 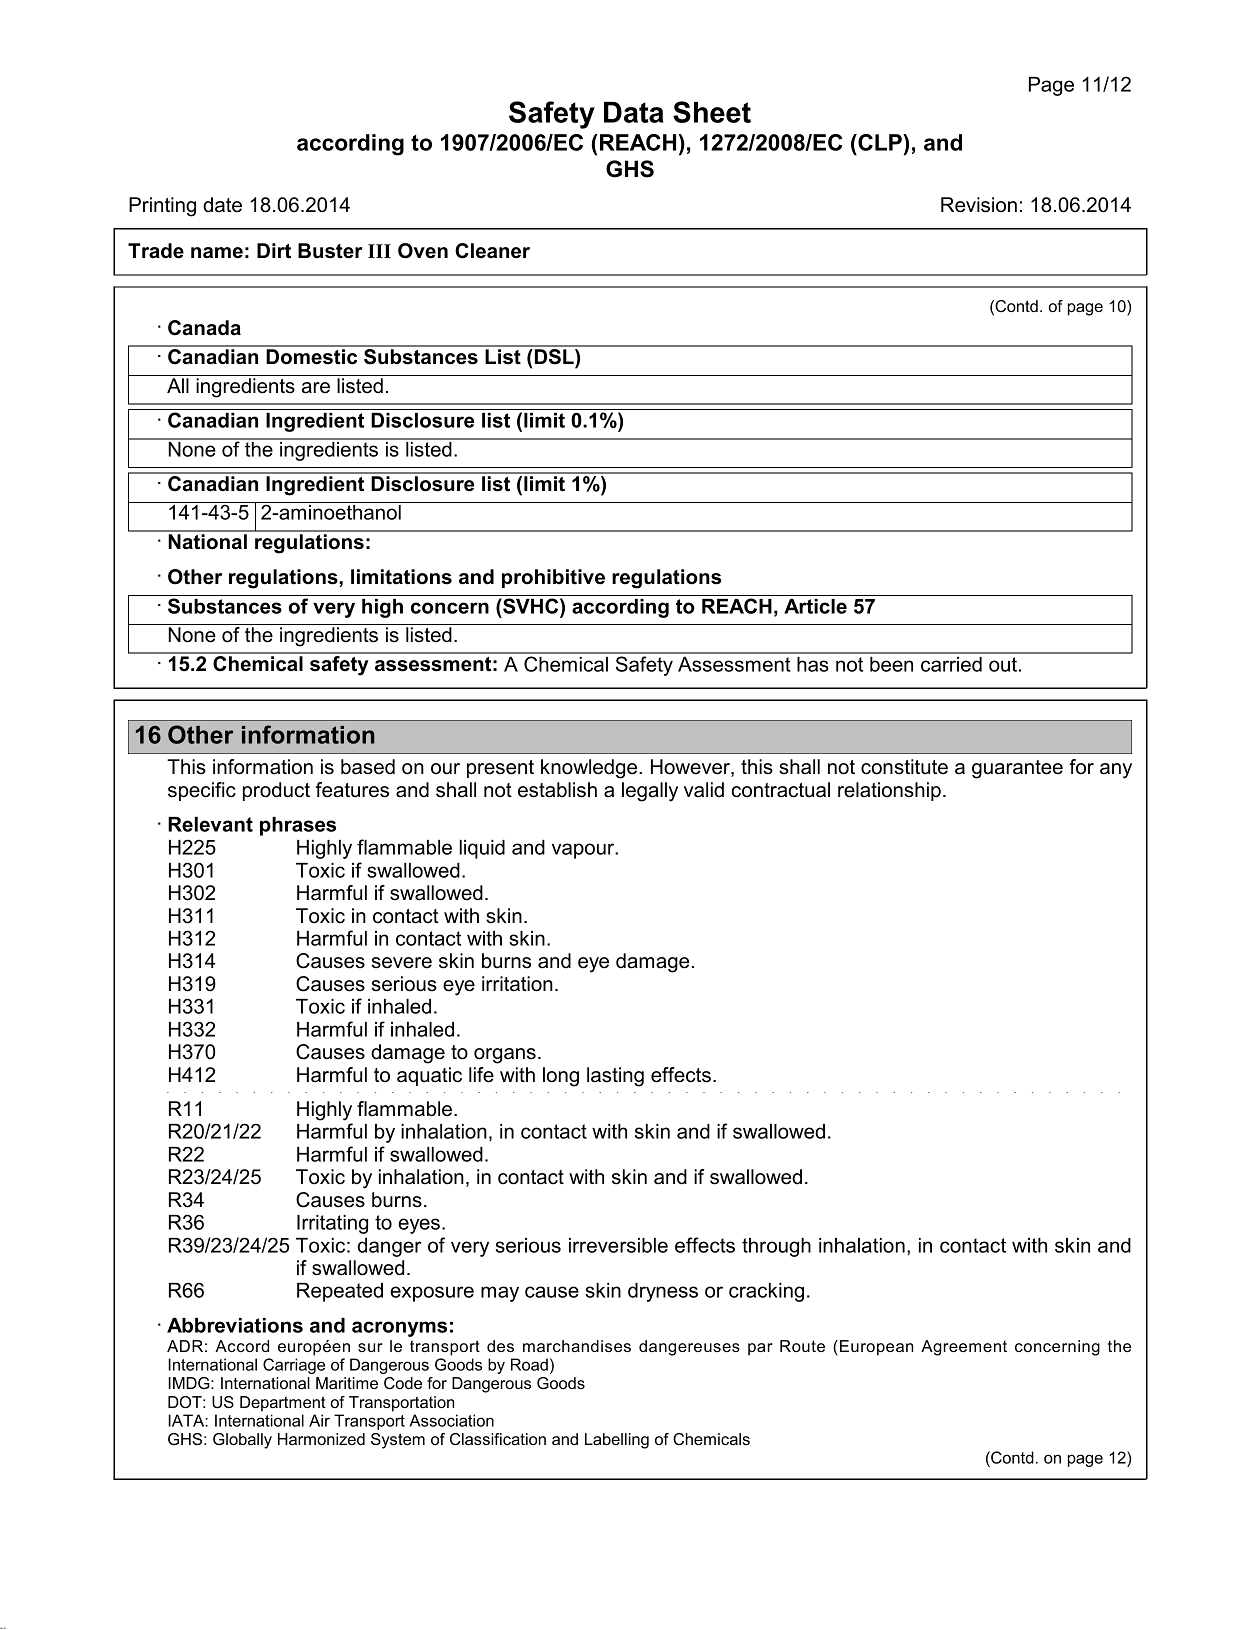 What do you see at coordinates (617, 1441) in the screenshot?
I see `Labelling` at bounding box center [617, 1441].
